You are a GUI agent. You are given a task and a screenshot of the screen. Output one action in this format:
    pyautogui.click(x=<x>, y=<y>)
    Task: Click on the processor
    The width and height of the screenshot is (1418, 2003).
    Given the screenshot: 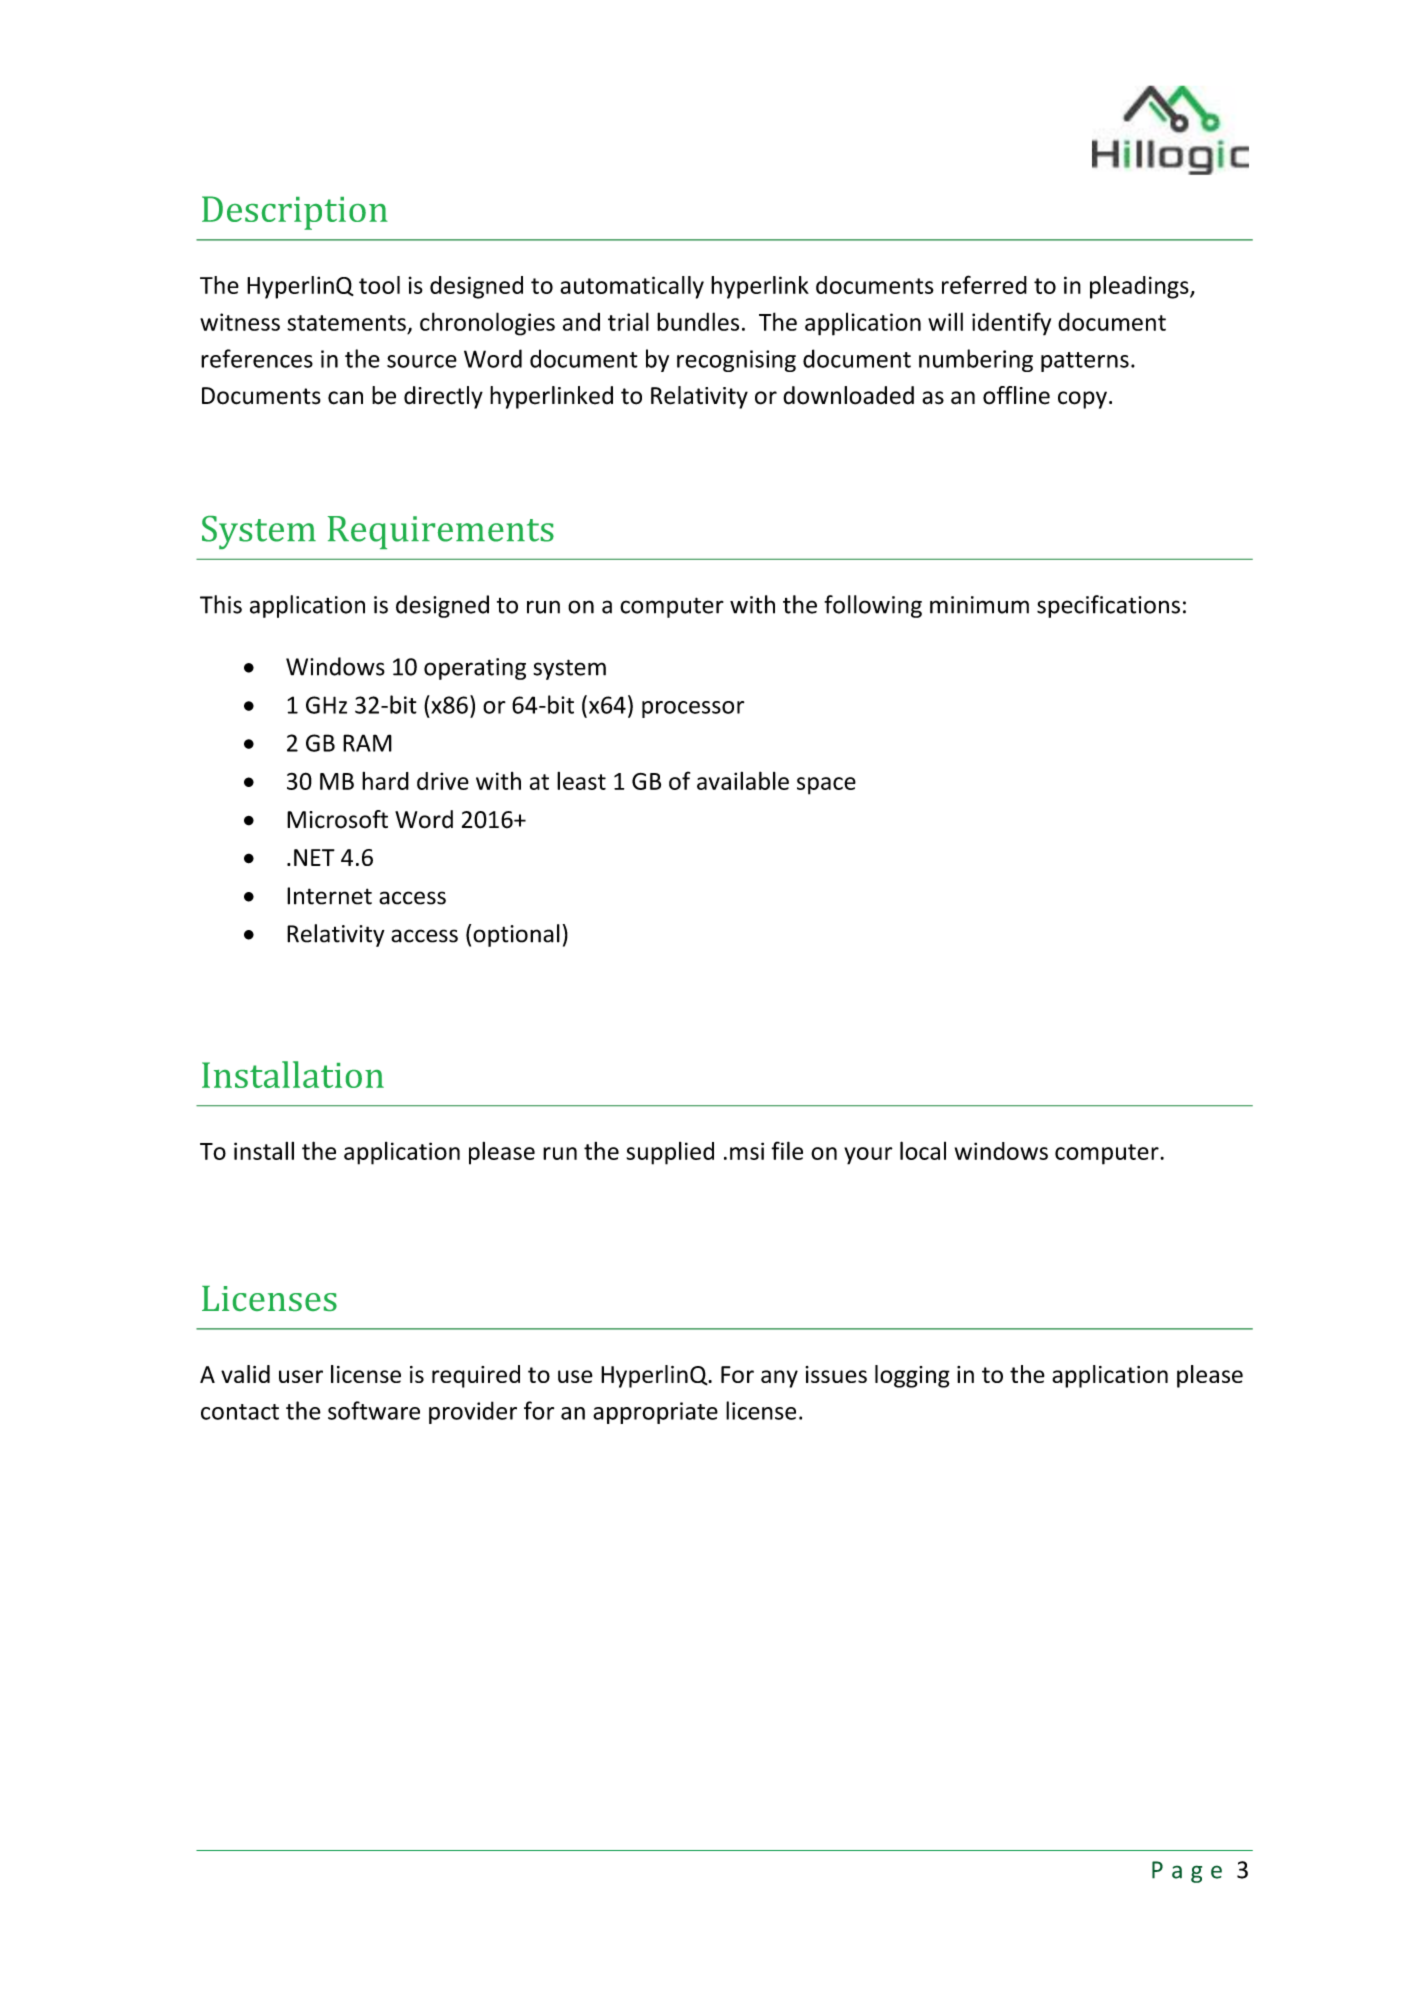 What is the action you would take?
    pyautogui.click(x=693, y=709)
